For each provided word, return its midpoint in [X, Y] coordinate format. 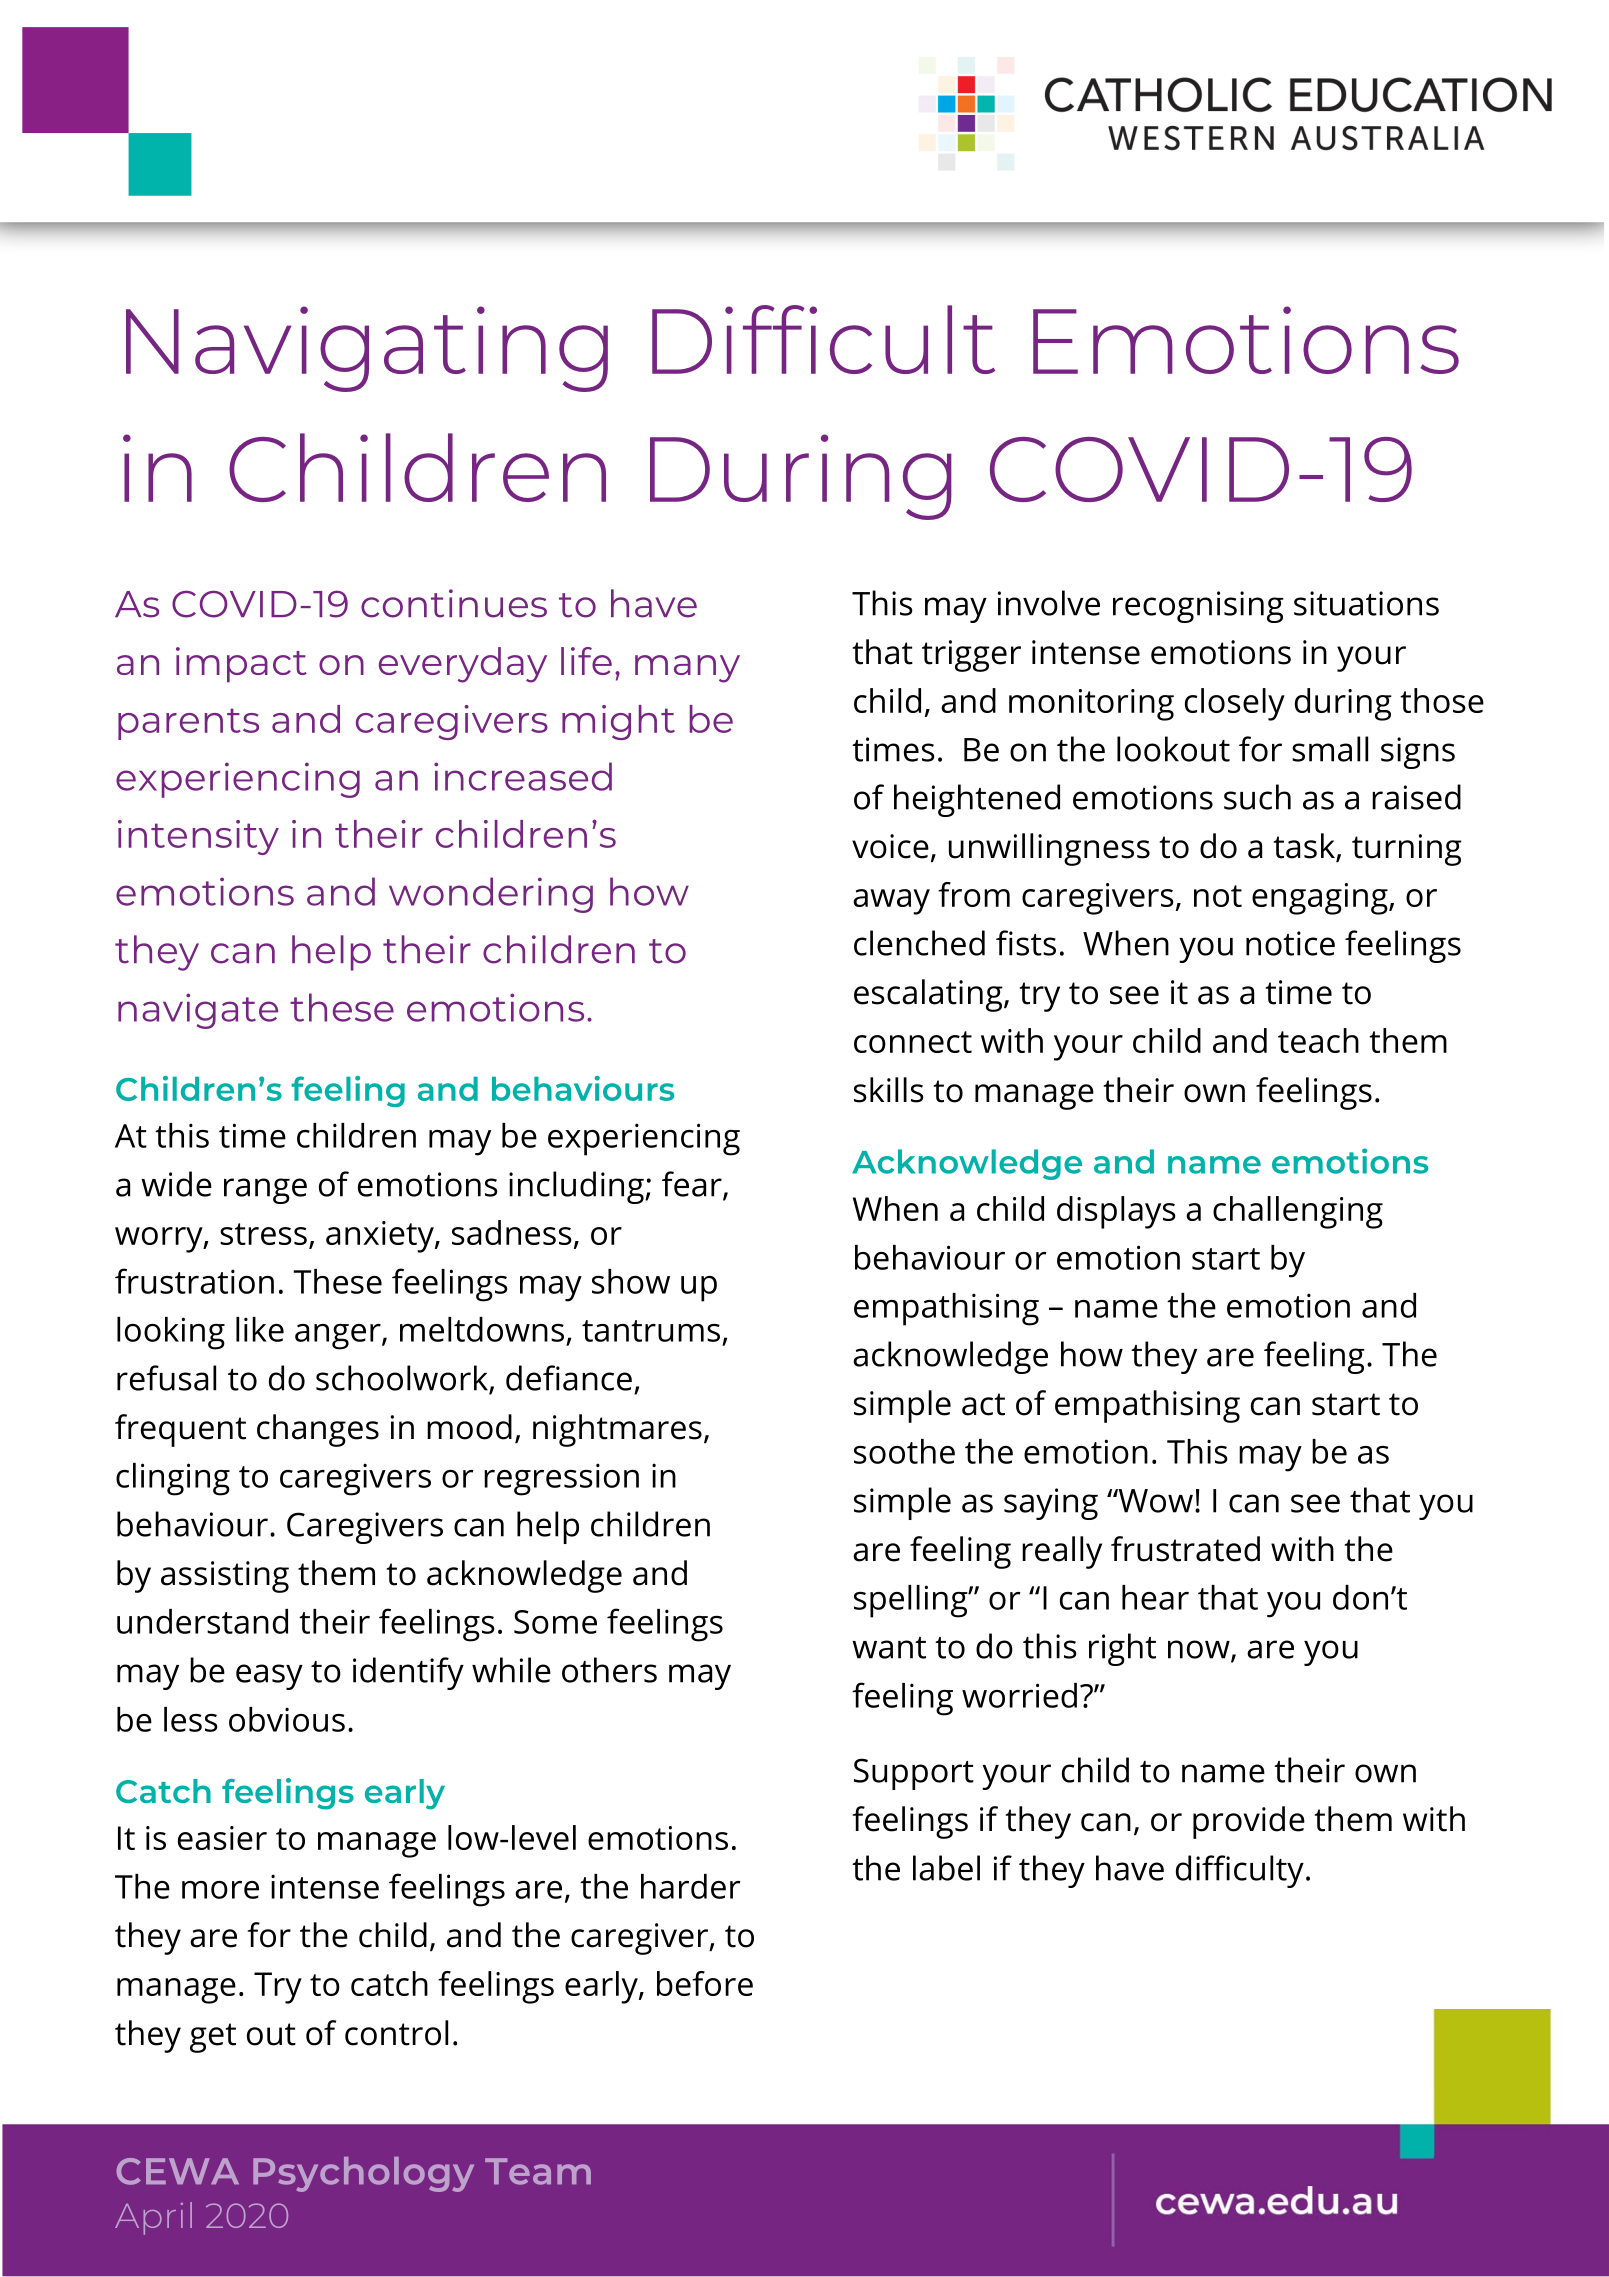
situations [1366, 603]
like [260, 1329]
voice [890, 846]
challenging [1298, 1212]
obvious [287, 1719]
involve [1049, 603]
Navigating [367, 349]
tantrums [651, 1331]
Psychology [363, 2174]
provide [1249, 1822]
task [1305, 847]
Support [914, 1774]
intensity [198, 837]
